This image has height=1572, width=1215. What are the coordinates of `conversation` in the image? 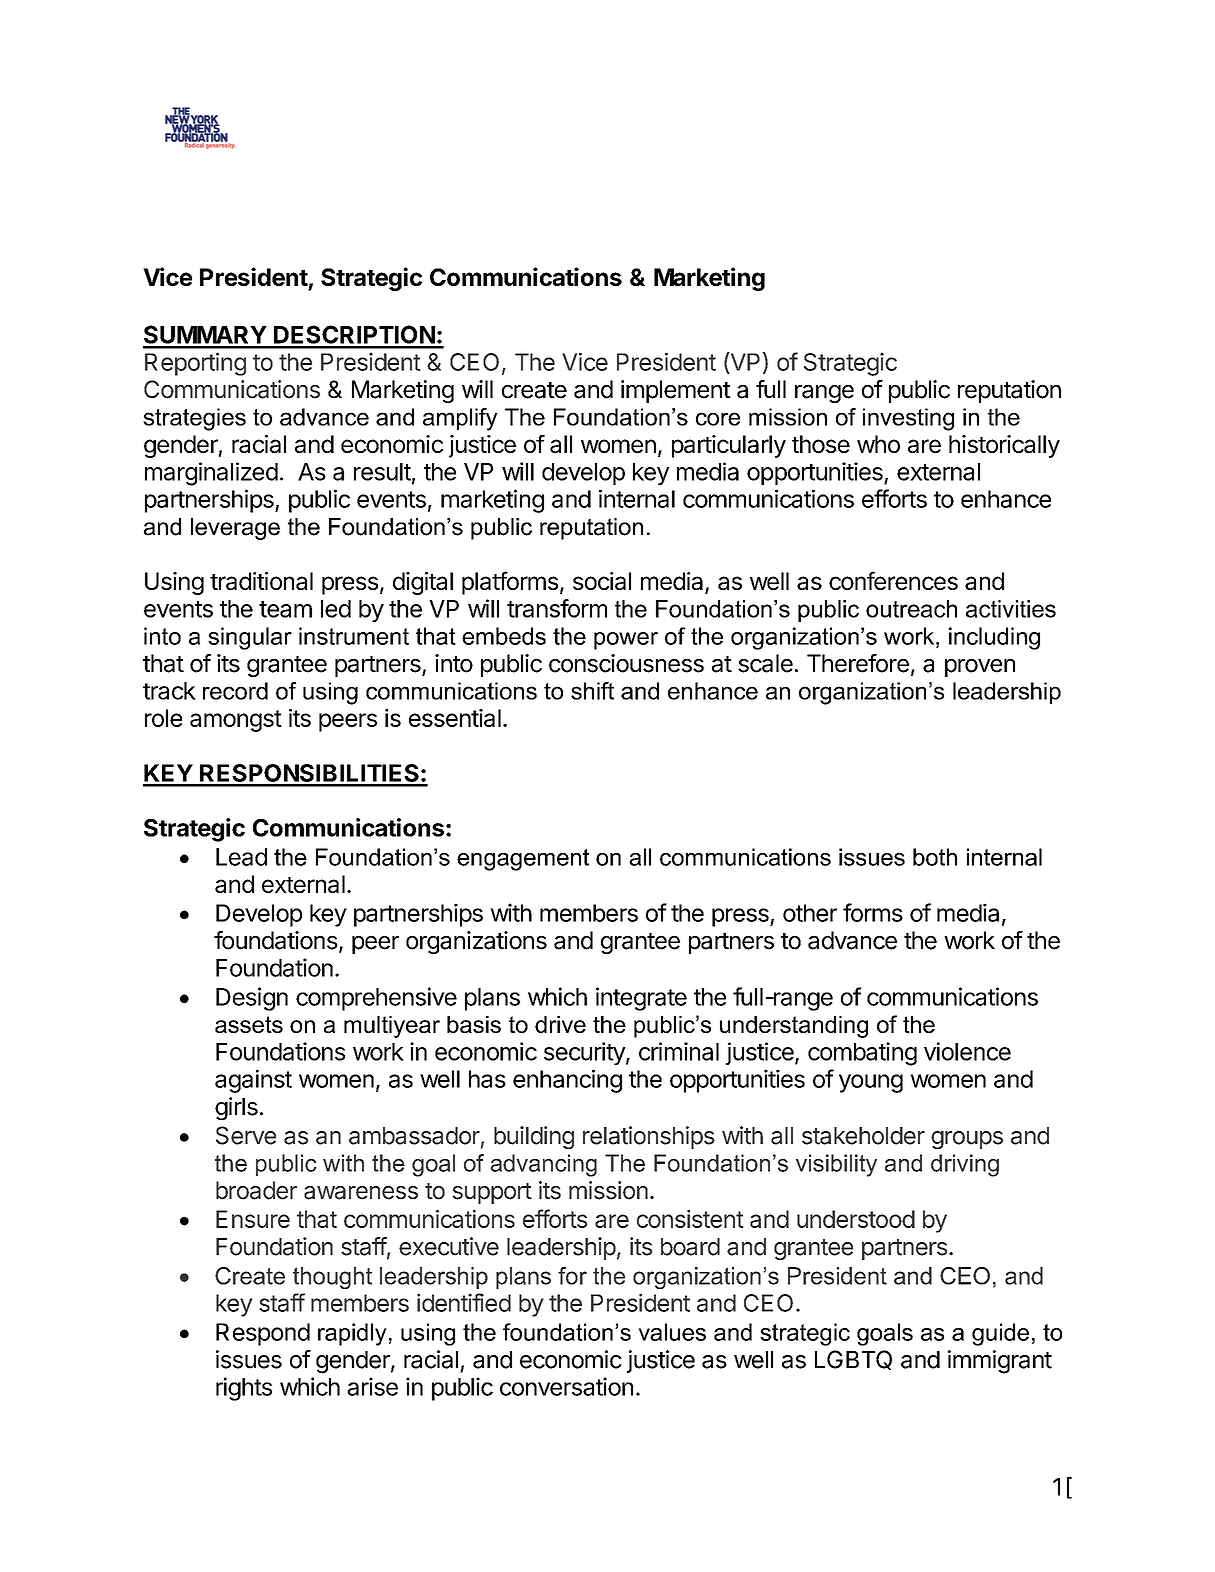 It's located at (566, 1386).
